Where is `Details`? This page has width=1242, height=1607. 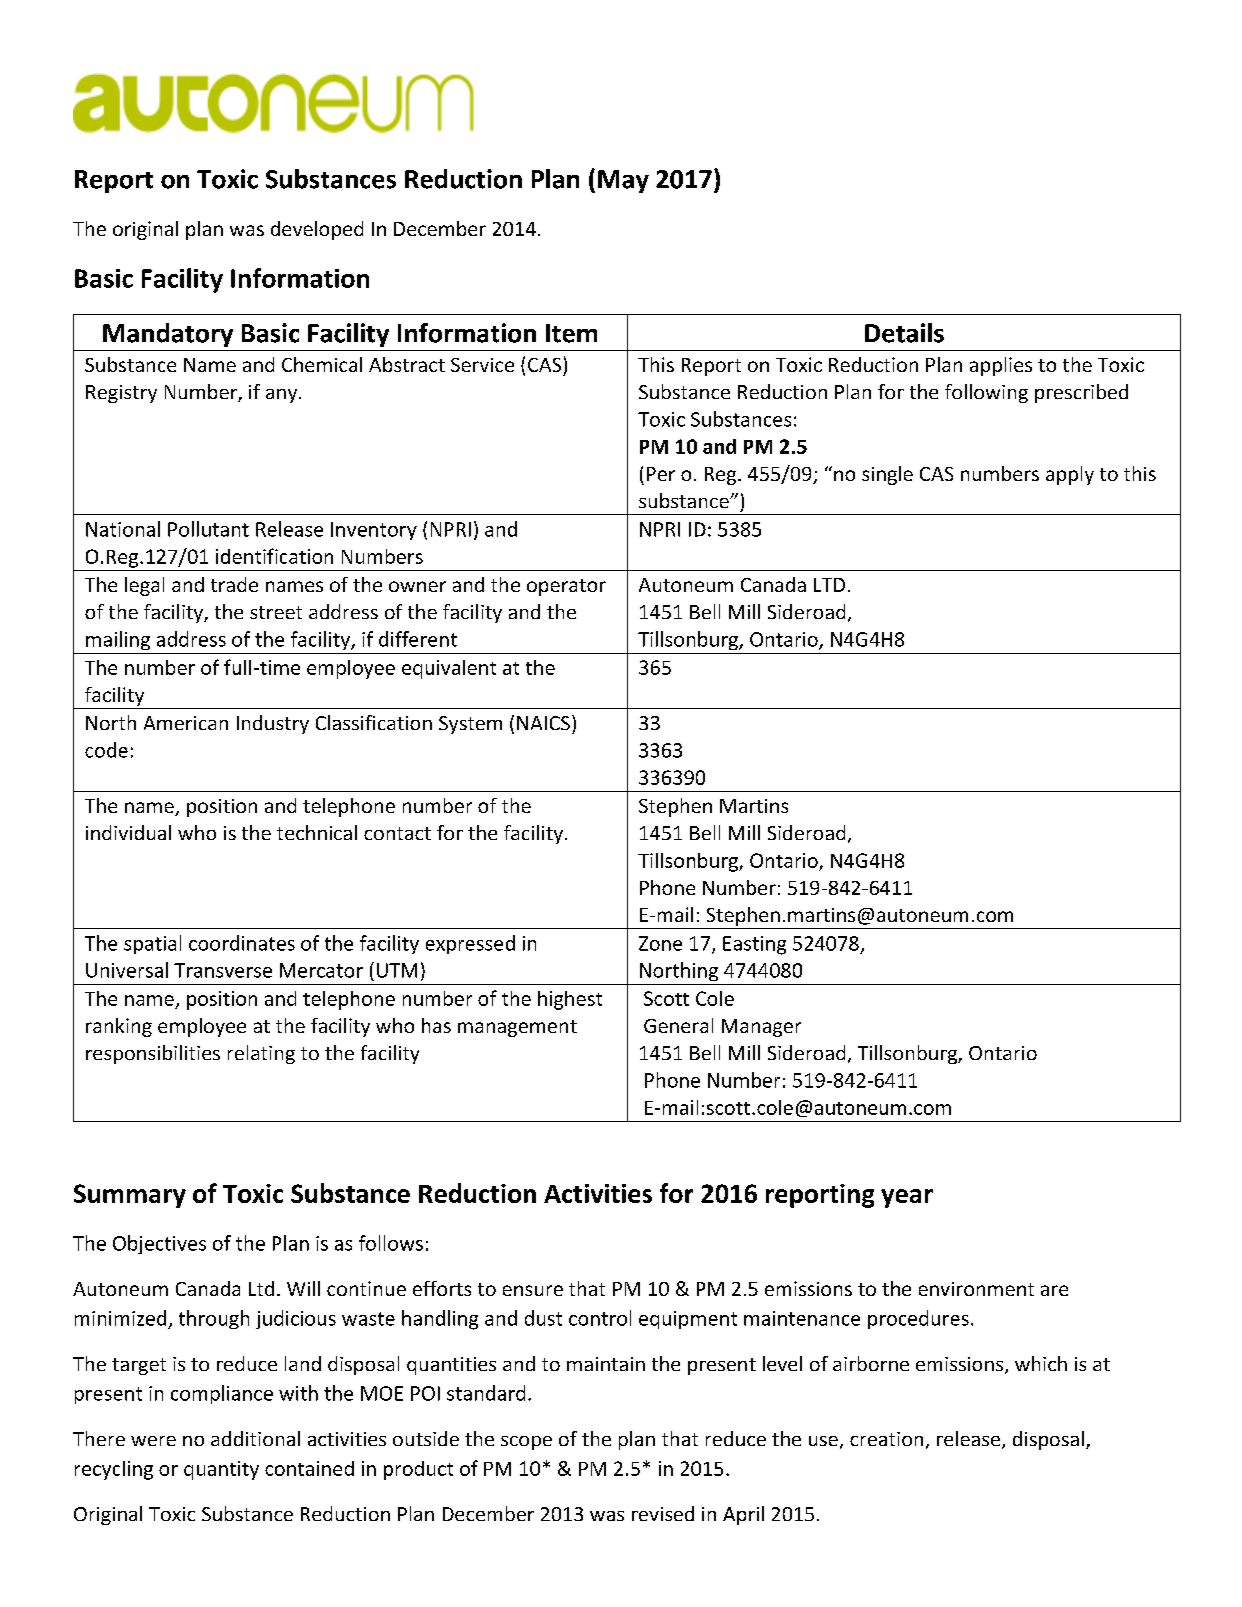 Details is located at coordinates (904, 333).
